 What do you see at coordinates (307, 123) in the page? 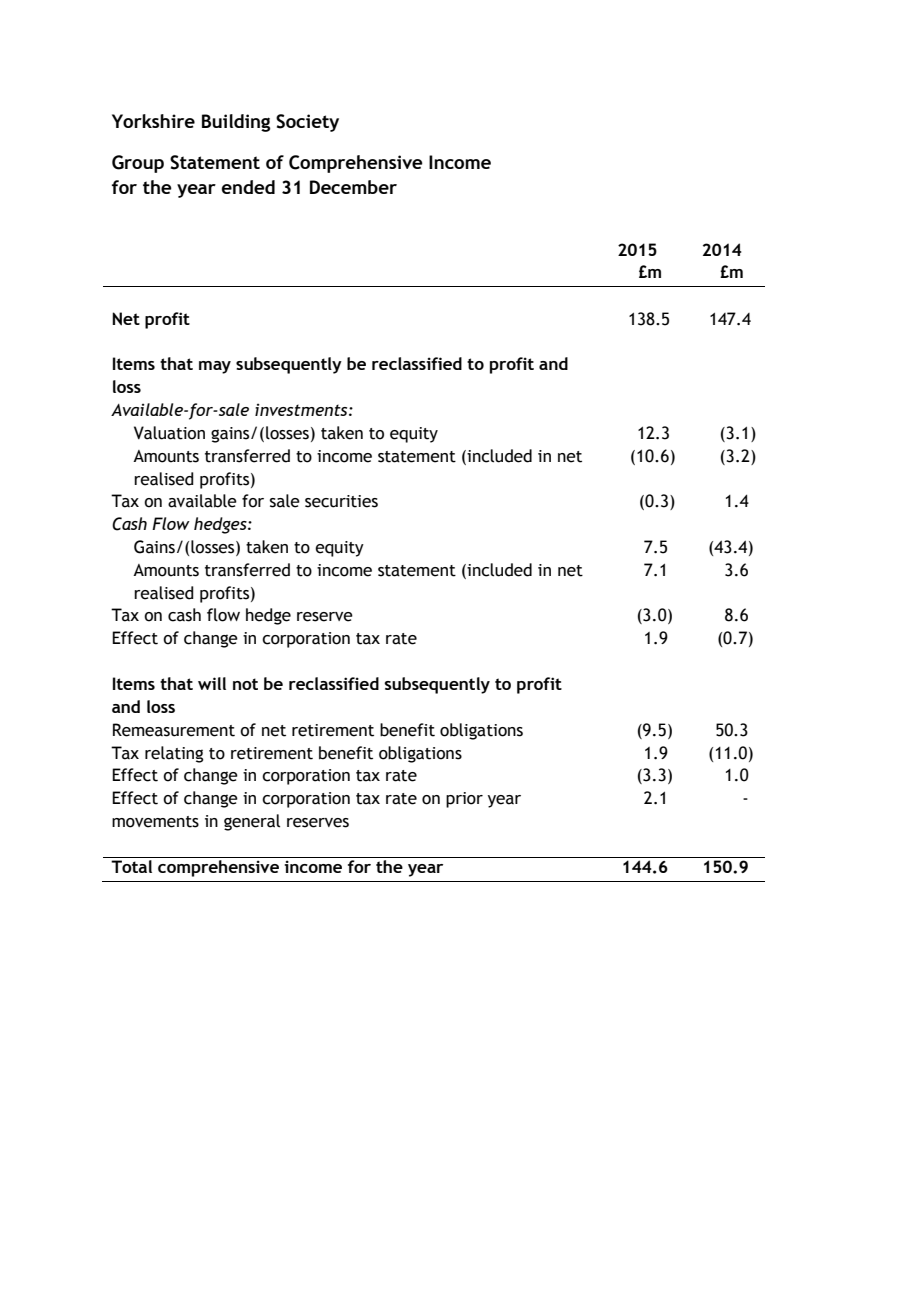
I see `Society` at bounding box center [307, 123].
